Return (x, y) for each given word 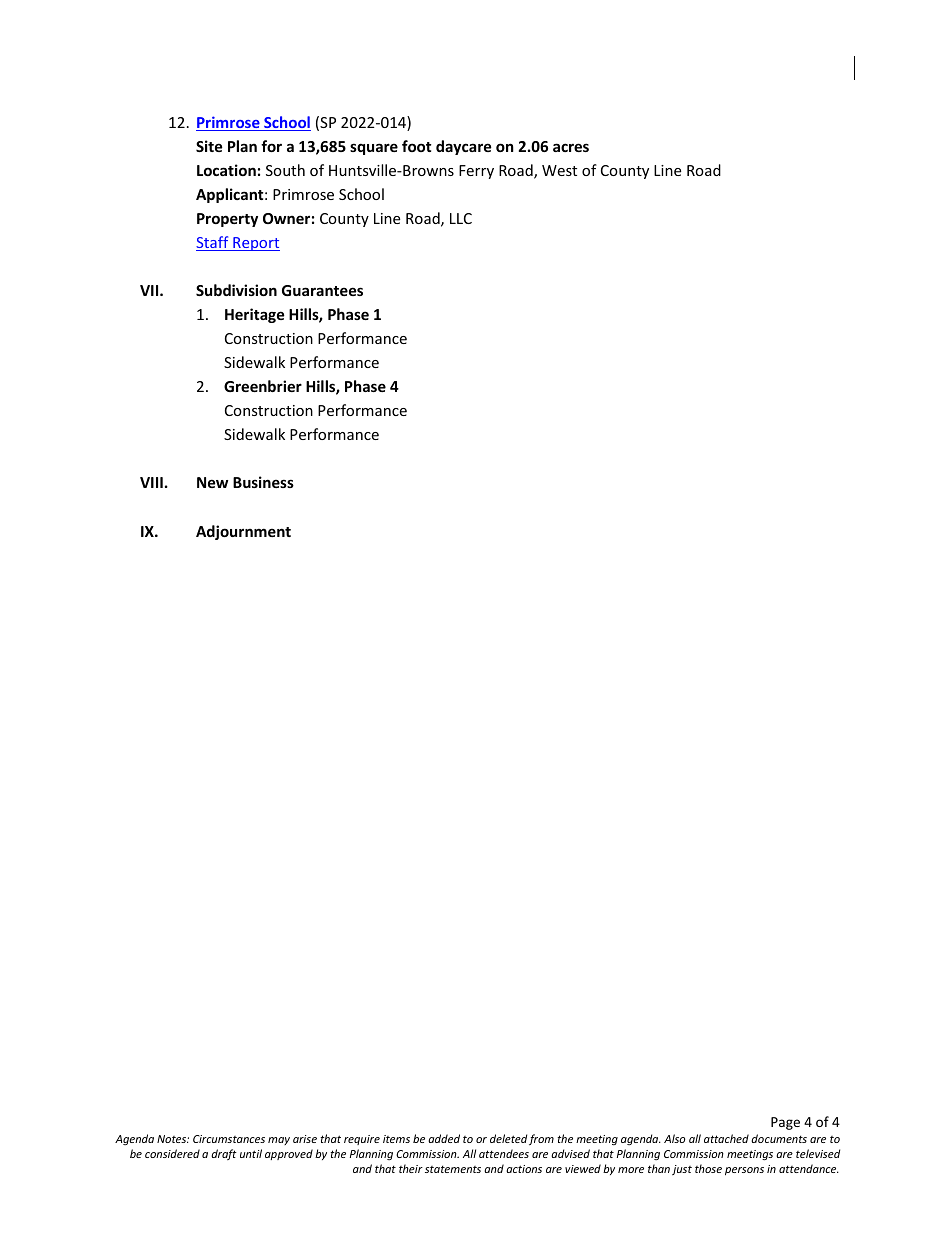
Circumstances (229, 1139)
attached (726, 1138)
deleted (508, 1138)
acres (571, 147)
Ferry (476, 172)
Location (226, 170)
